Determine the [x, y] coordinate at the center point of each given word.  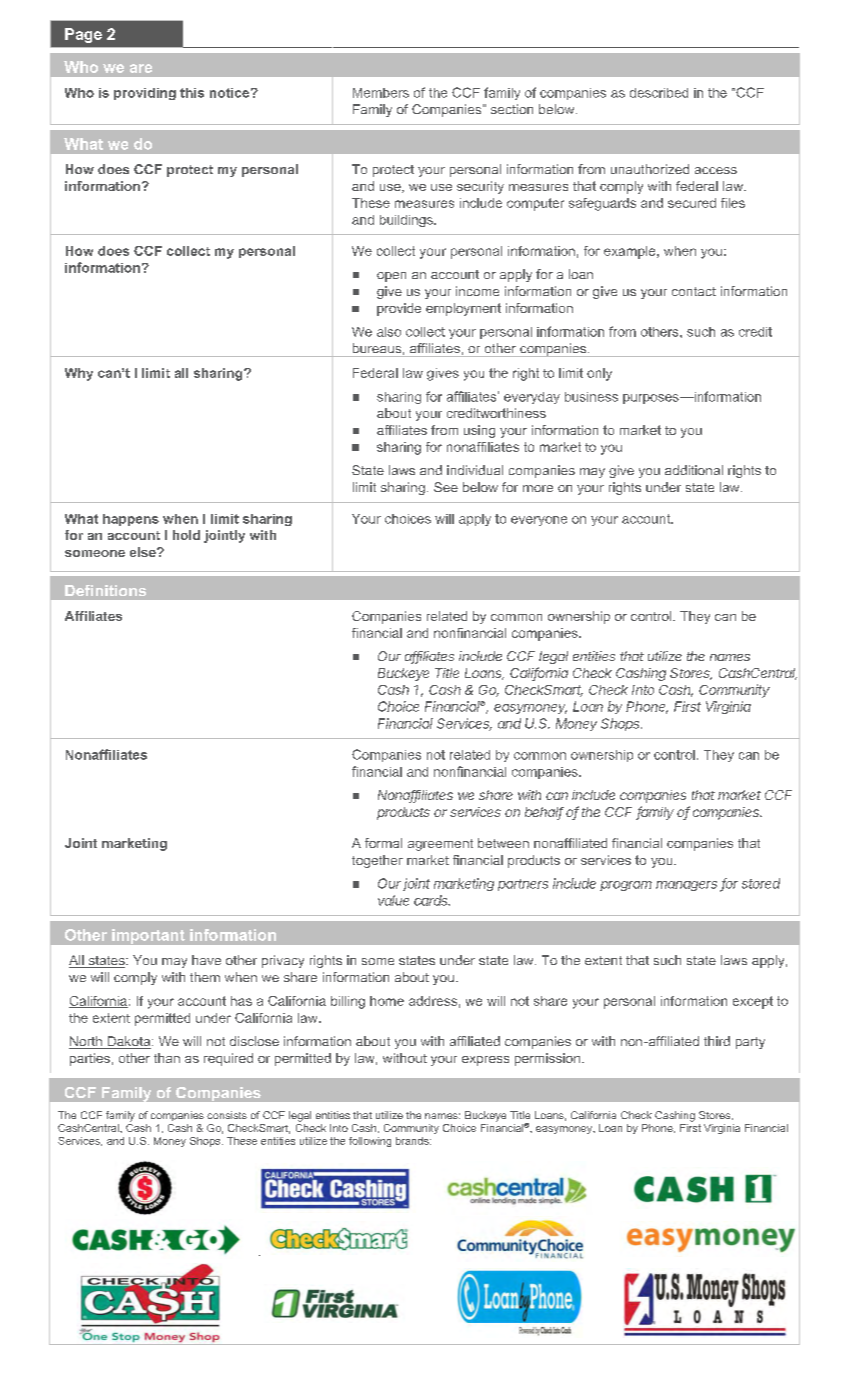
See [446, 487]
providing [145, 94]
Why [79, 374]
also [389, 332]
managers [686, 886]
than [167, 1058]
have [206, 960]
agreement [440, 845]
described [659, 93]
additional [694, 470]
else [144, 552]
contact [694, 291]
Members [381, 93]
